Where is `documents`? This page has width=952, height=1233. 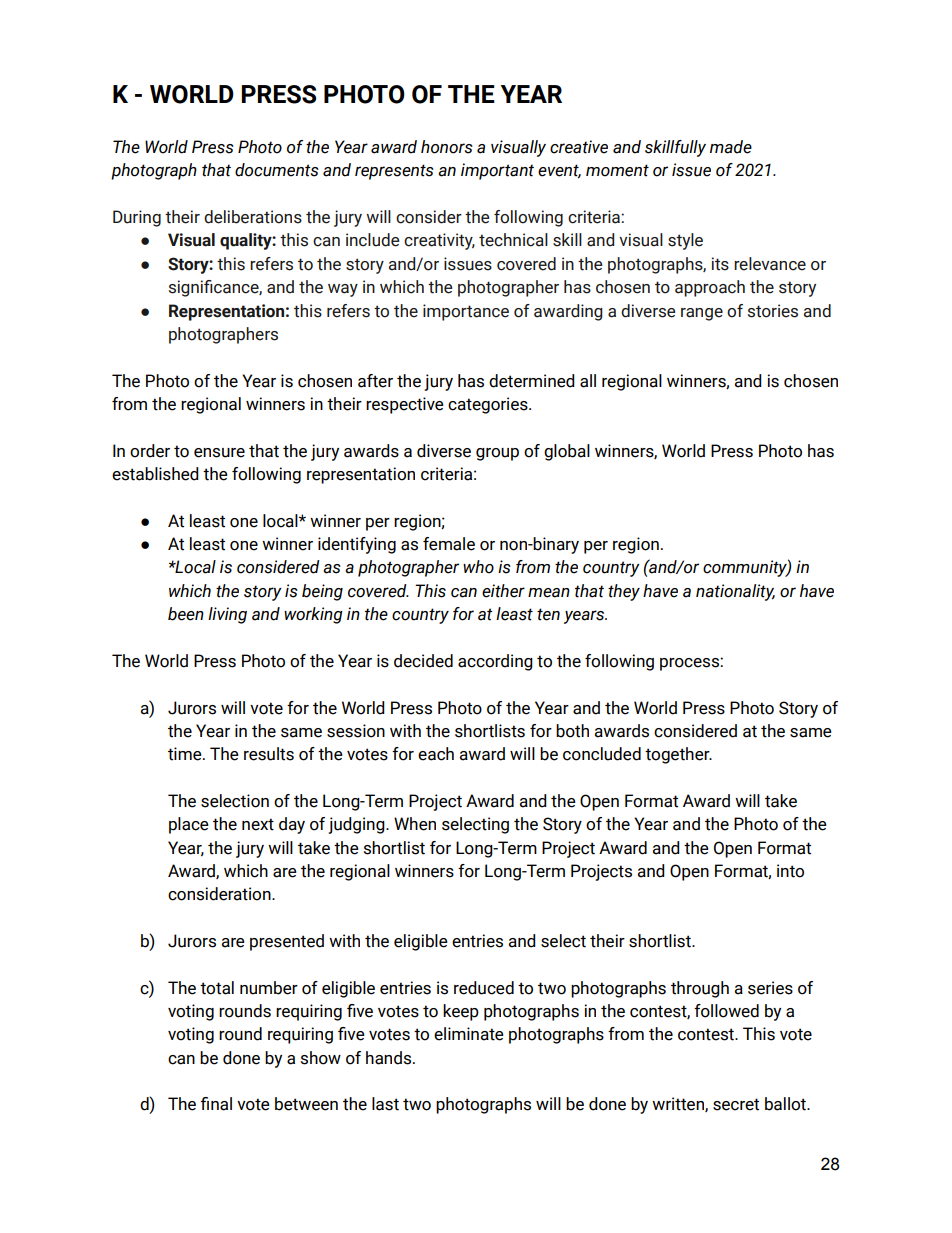
documents is located at coordinates (277, 170).
